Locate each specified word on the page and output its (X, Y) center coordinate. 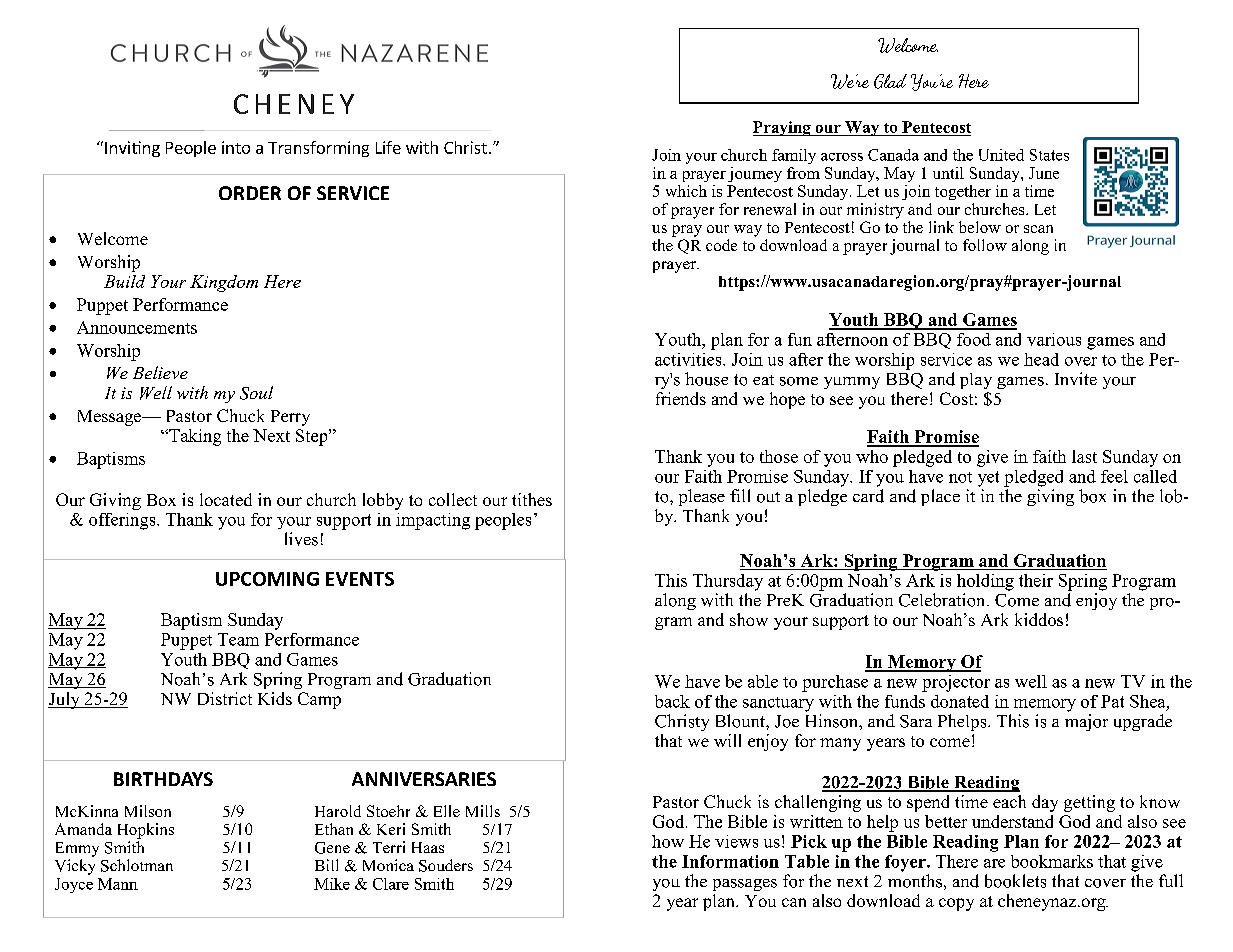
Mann (118, 884)
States (1049, 155)
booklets (1015, 881)
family (794, 156)
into (236, 147)
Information (730, 861)
